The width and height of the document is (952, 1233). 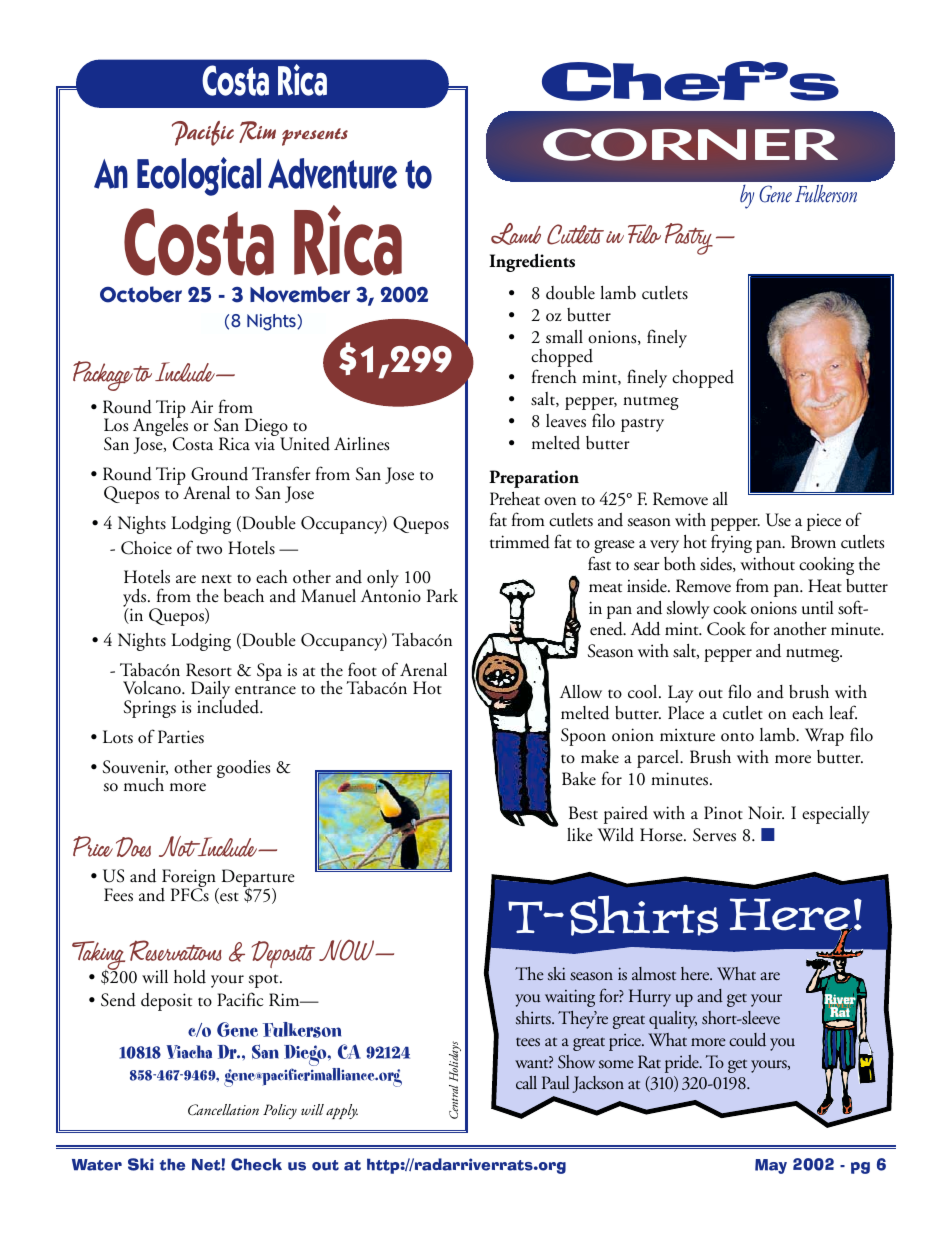 What do you see at coordinates (583, 737) in the document?
I see `Spoon` at bounding box center [583, 737].
